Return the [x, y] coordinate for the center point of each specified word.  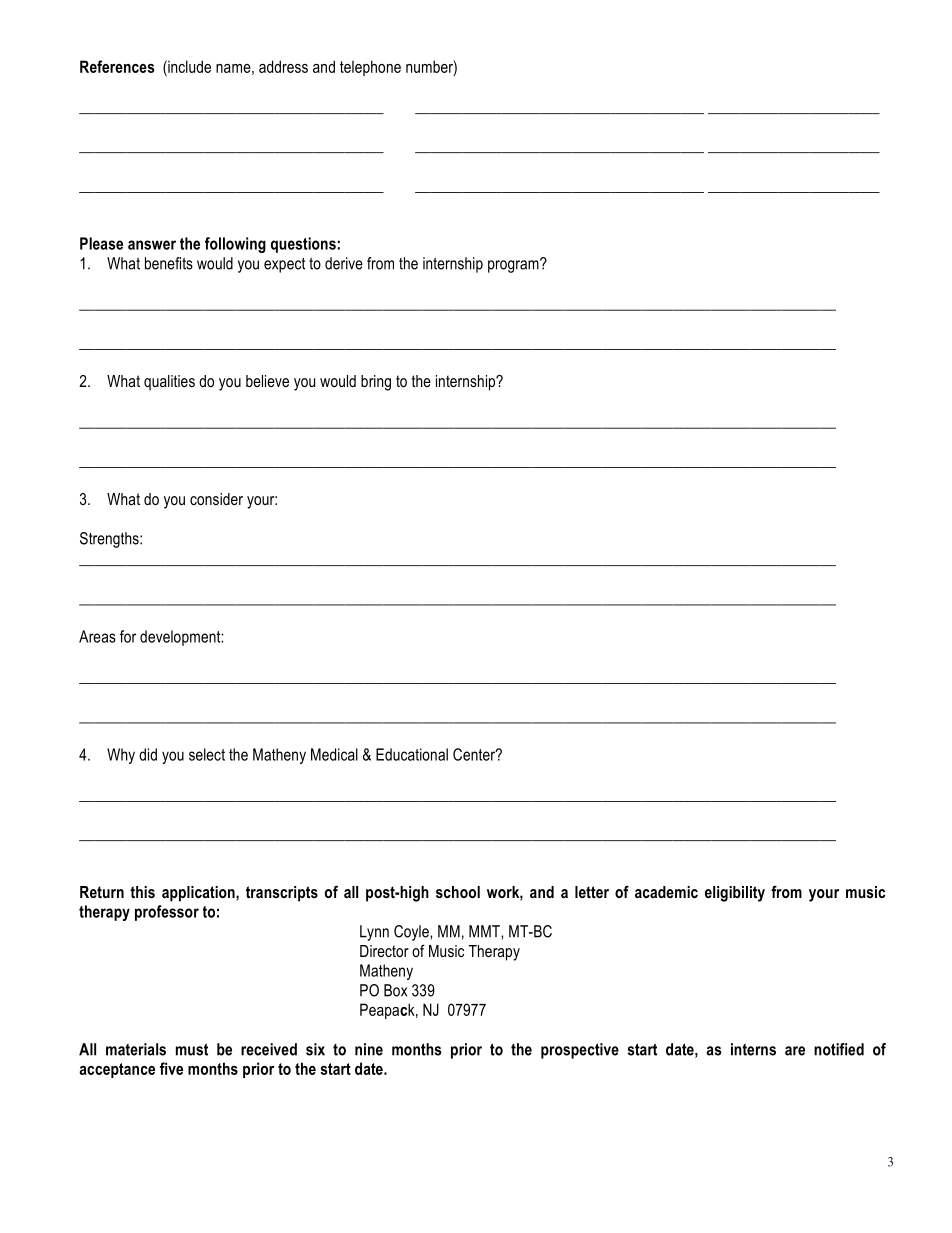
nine [369, 1049]
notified [839, 1049]
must [192, 1049]
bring [376, 383]
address [283, 66]
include [188, 66]
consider [216, 499]
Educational [412, 754]
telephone [370, 68]
